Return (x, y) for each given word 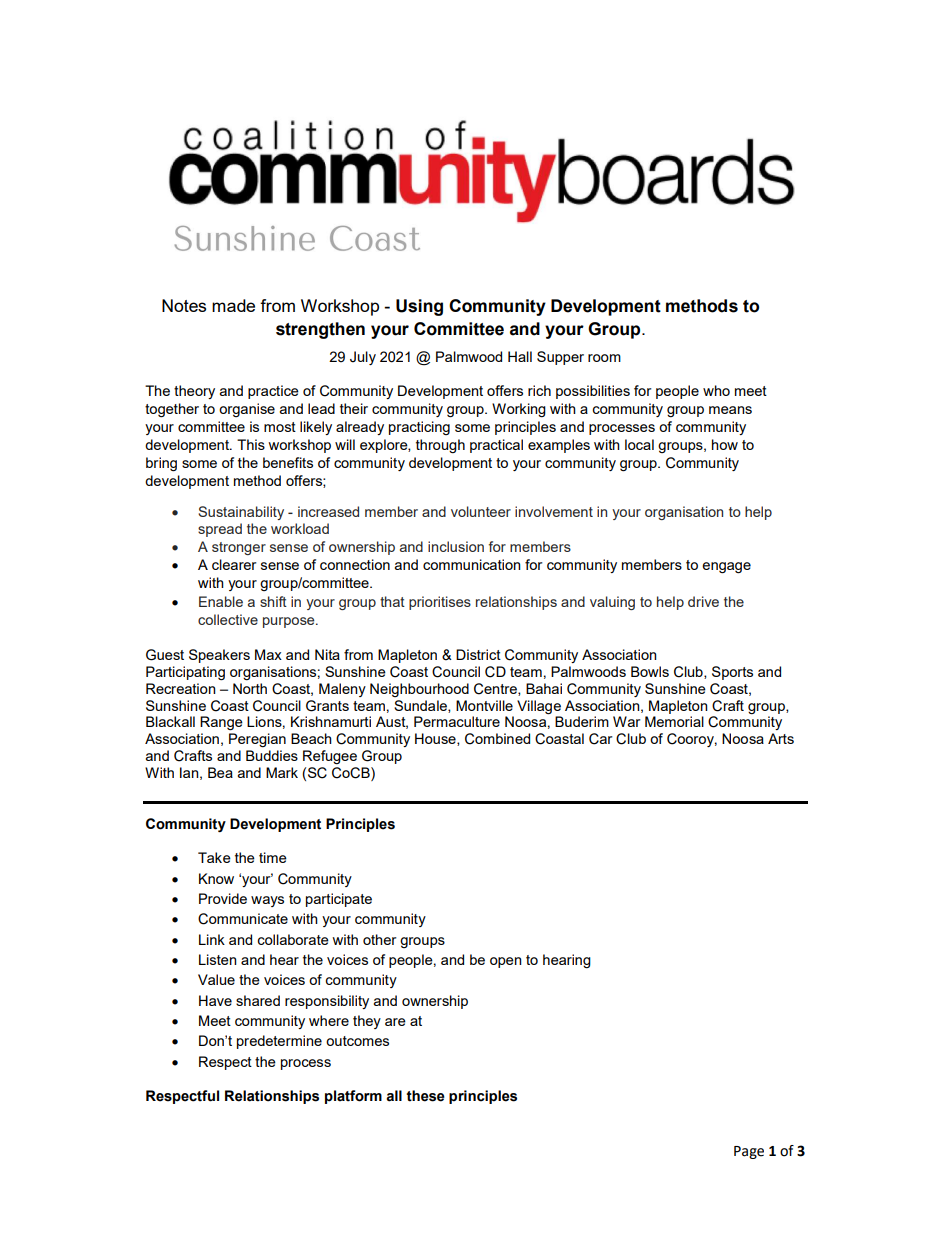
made (233, 305)
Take (214, 857)
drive (703, 601)
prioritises (440, 603)
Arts (781, 738)
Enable (221, 601)
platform (353, 1097)
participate (339, 900)
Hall (520, 356)
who (716, 390)
